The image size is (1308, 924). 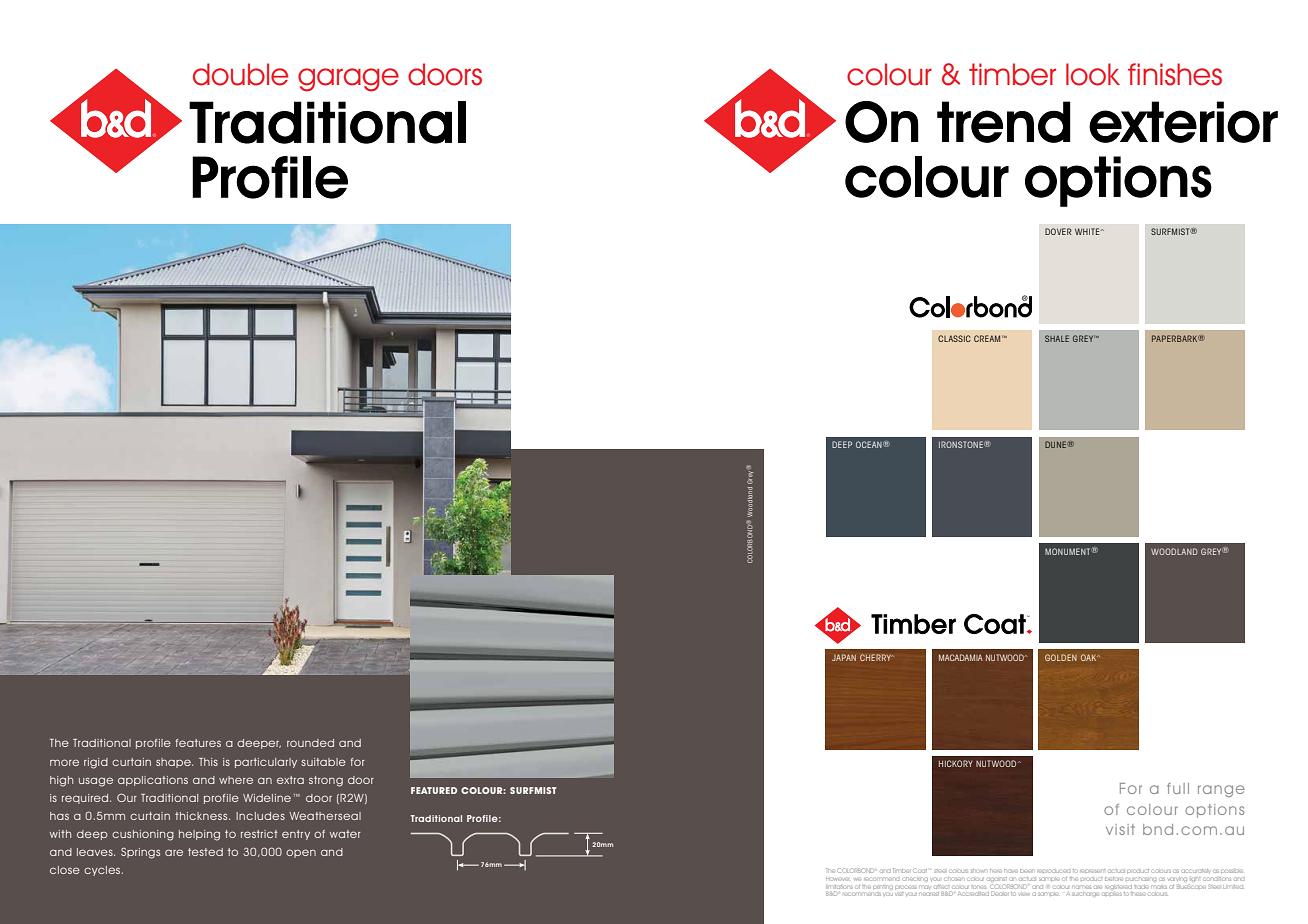 I want to click on double, so click(x=240, y=74).
